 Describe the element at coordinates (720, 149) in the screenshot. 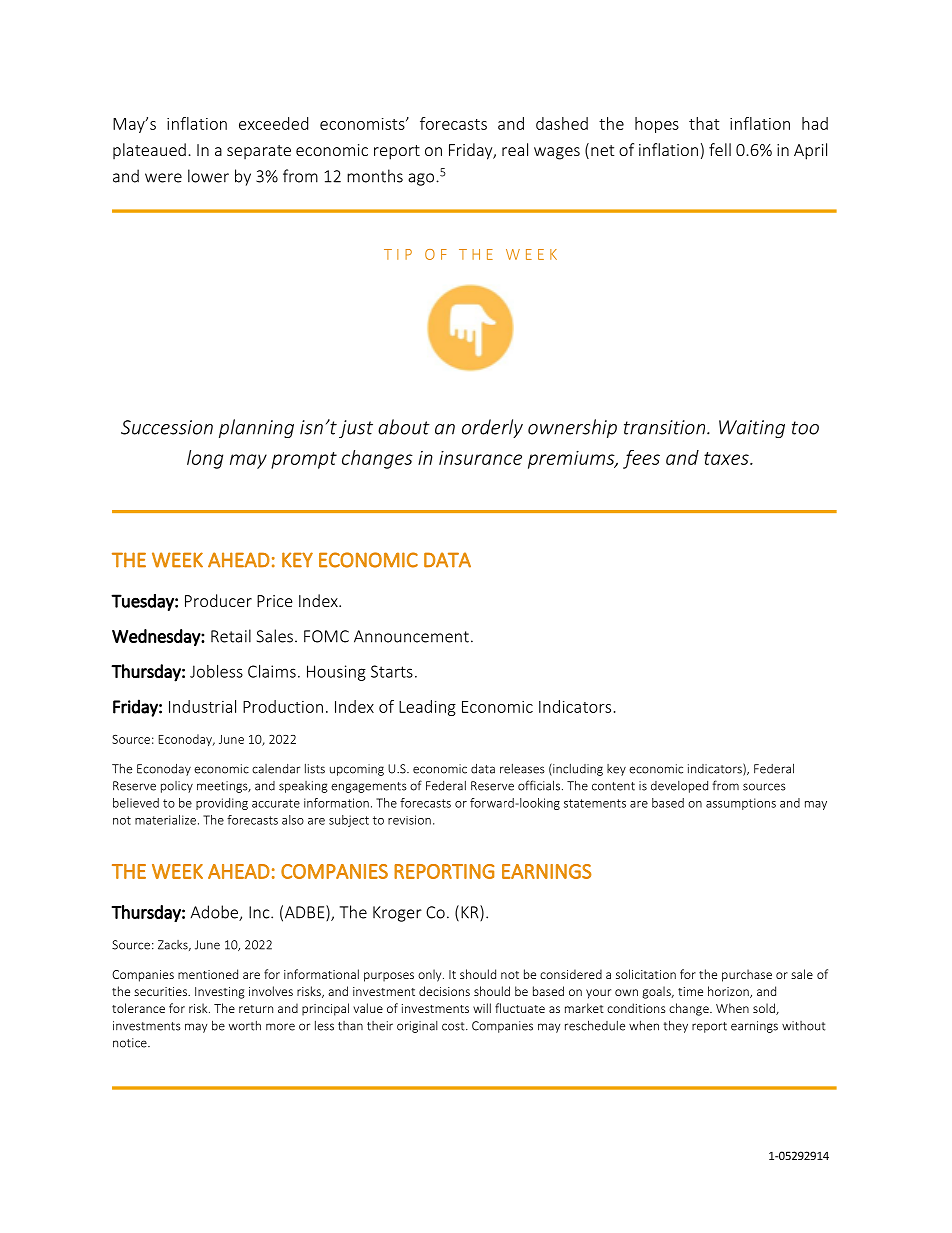

I see `fell` at that location.
